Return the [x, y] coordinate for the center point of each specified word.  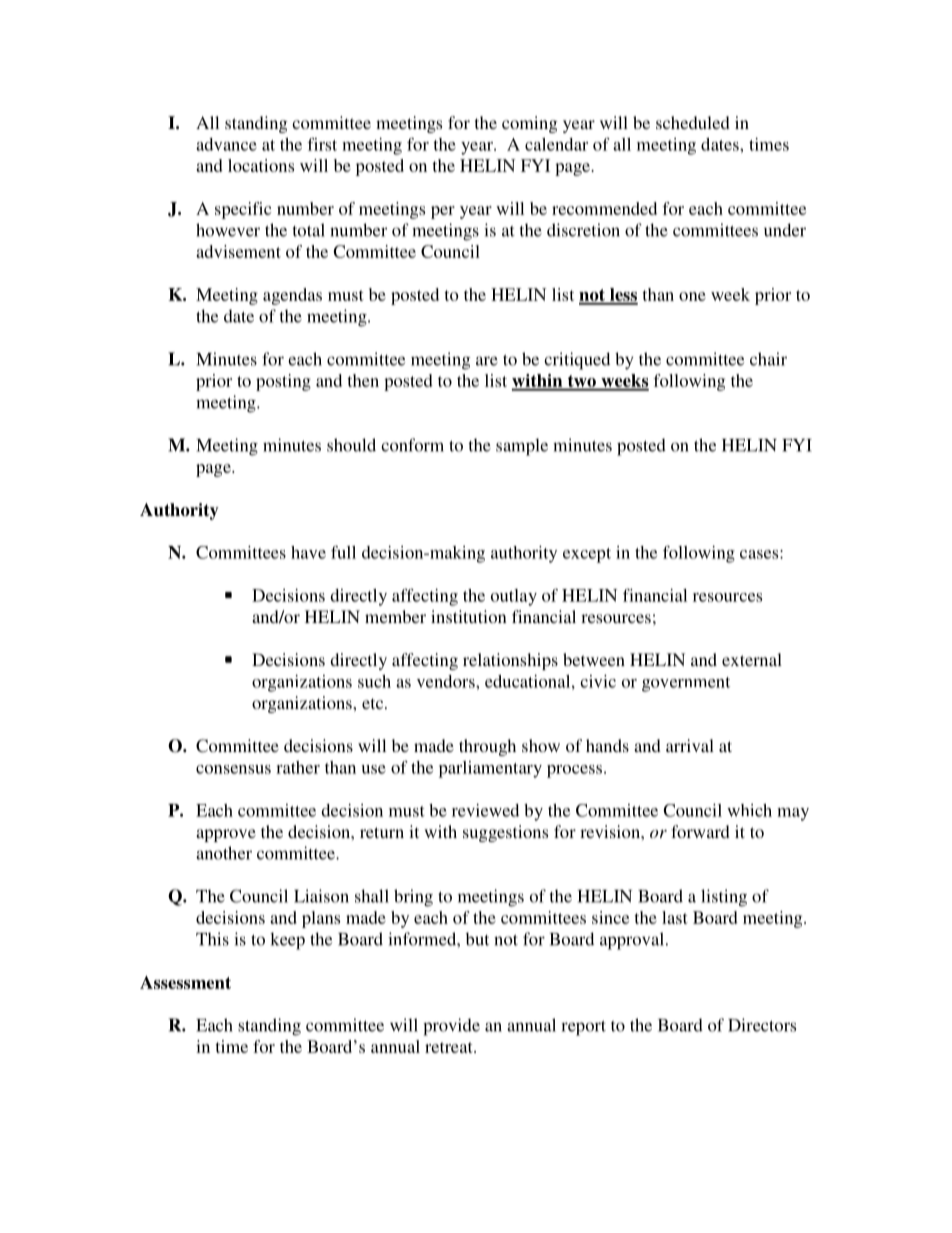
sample [522, 447]
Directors [762, 1025]
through [487, 747]
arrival [690, 745]
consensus [233, 769]
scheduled [693, 122]
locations [261, 165]
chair [768, 359]
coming [530, 124]
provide [451, 1027]
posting [283, 382]
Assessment [185, 982]
